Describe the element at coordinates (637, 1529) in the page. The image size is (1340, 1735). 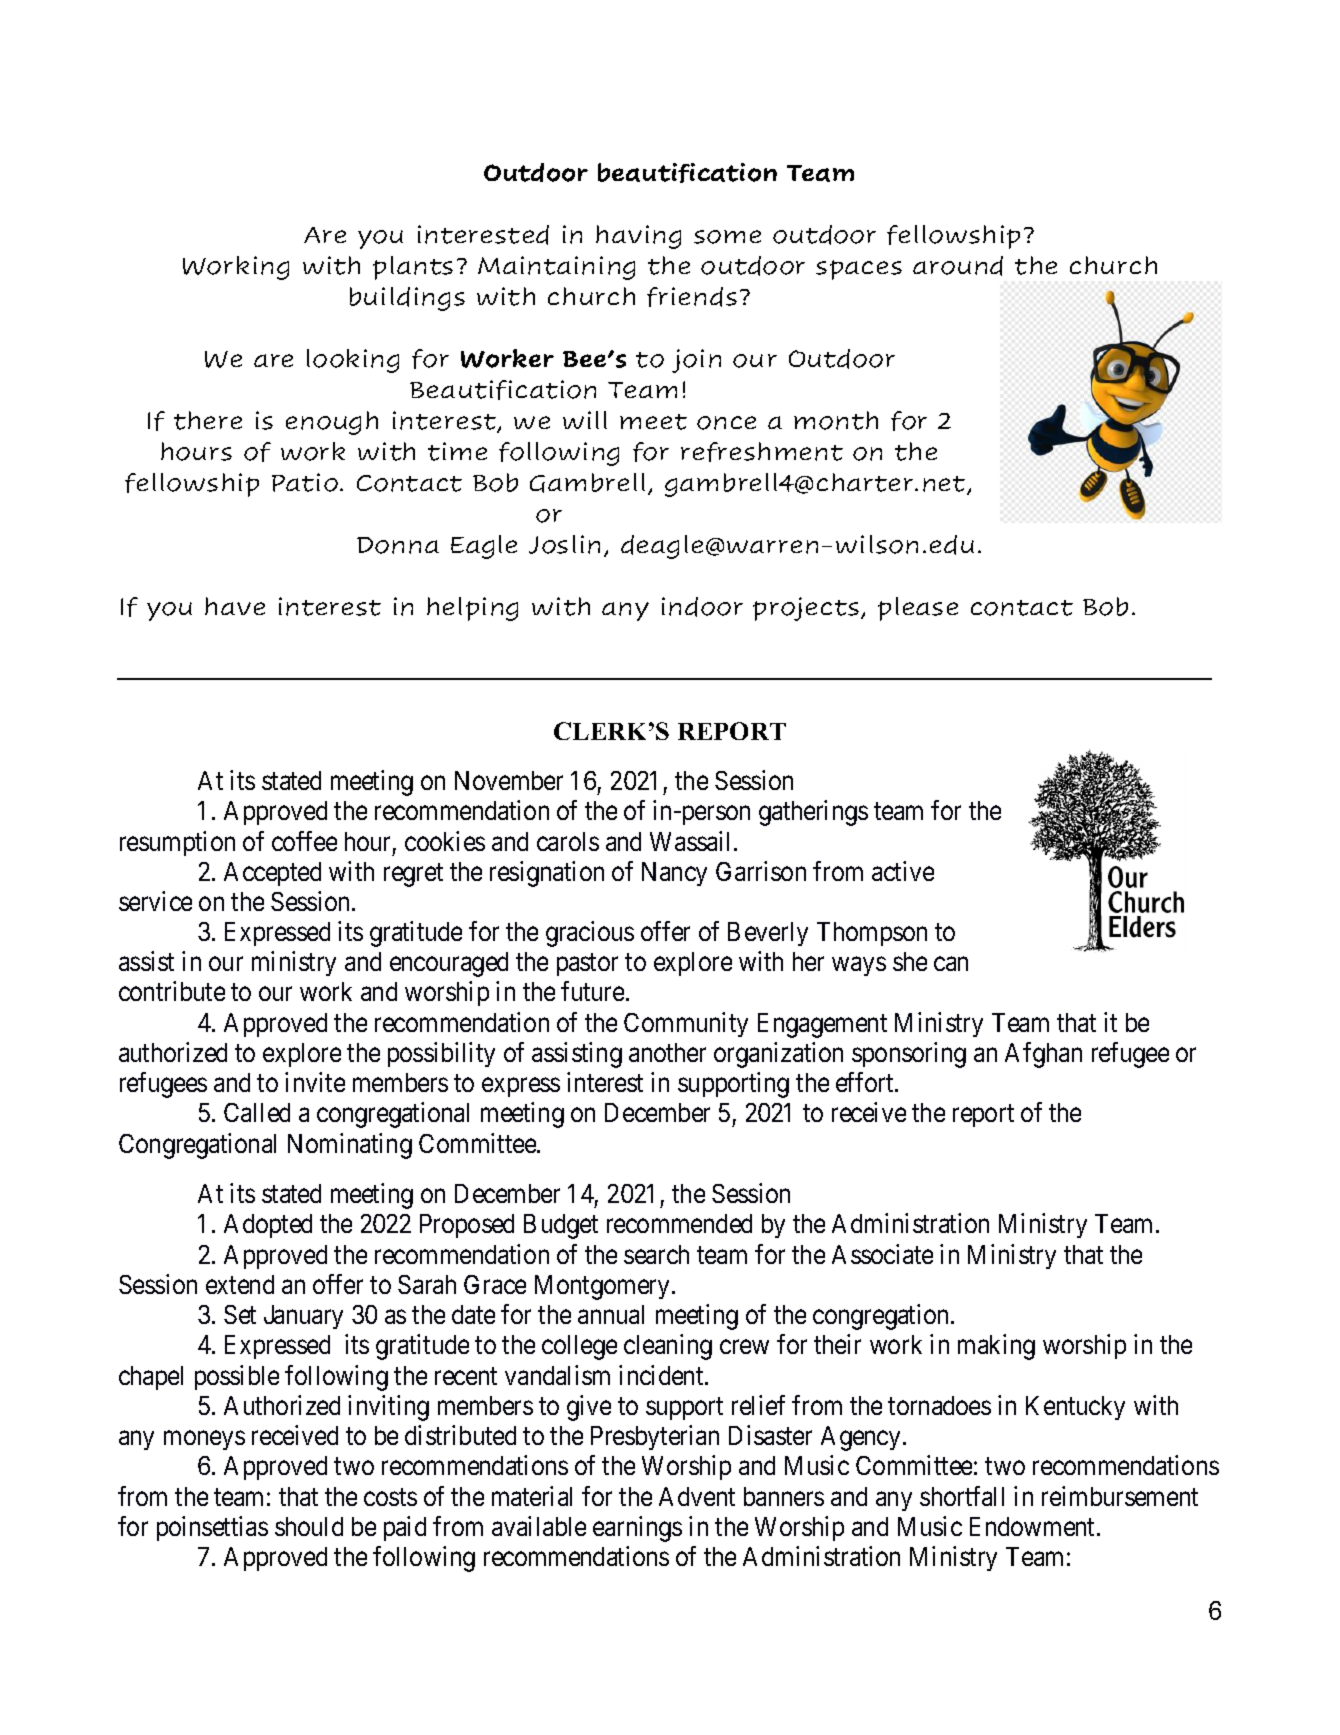
I see `earnings` at that location.
